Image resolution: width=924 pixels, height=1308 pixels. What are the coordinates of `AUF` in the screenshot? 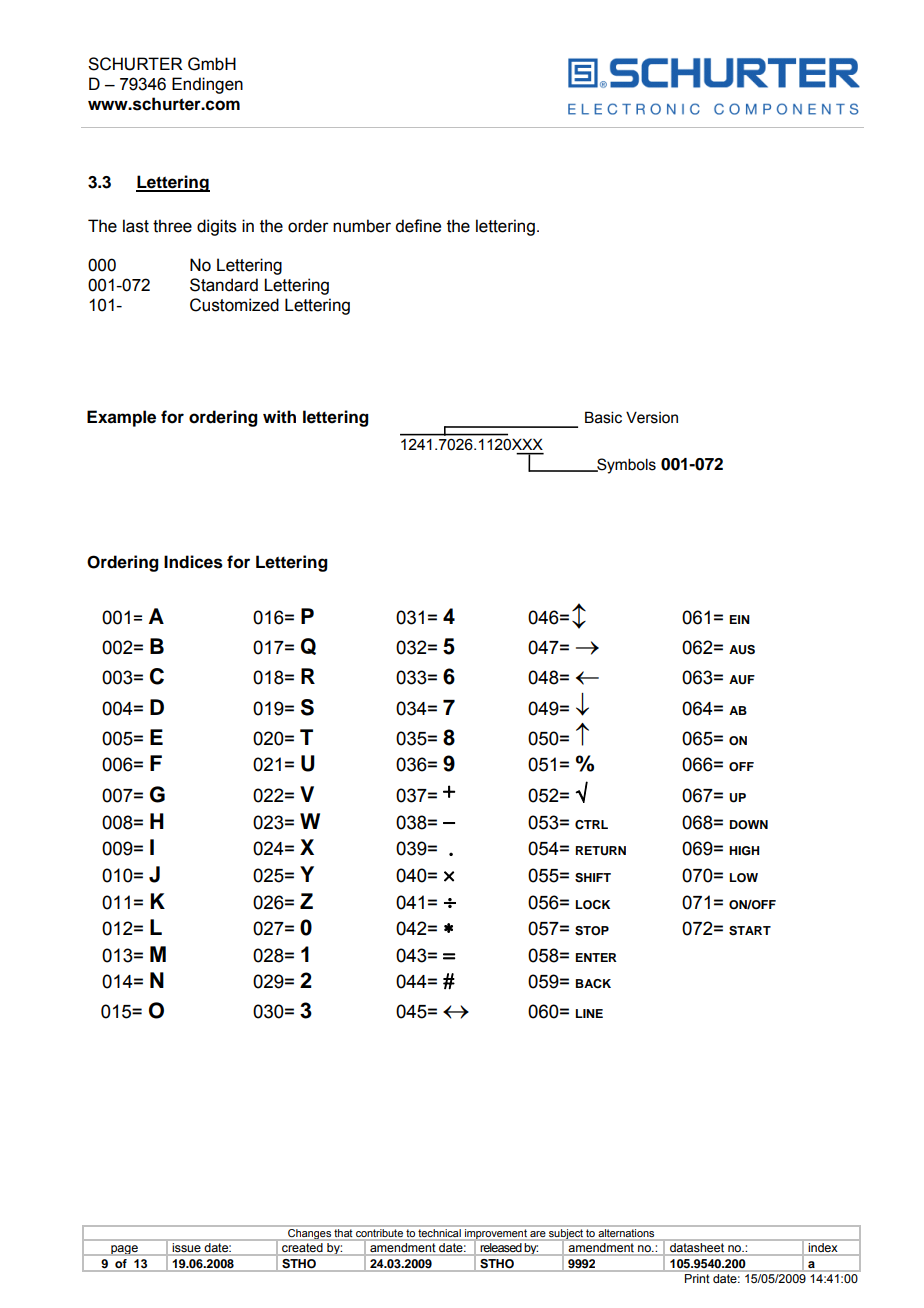 It's located at (742, 680).
